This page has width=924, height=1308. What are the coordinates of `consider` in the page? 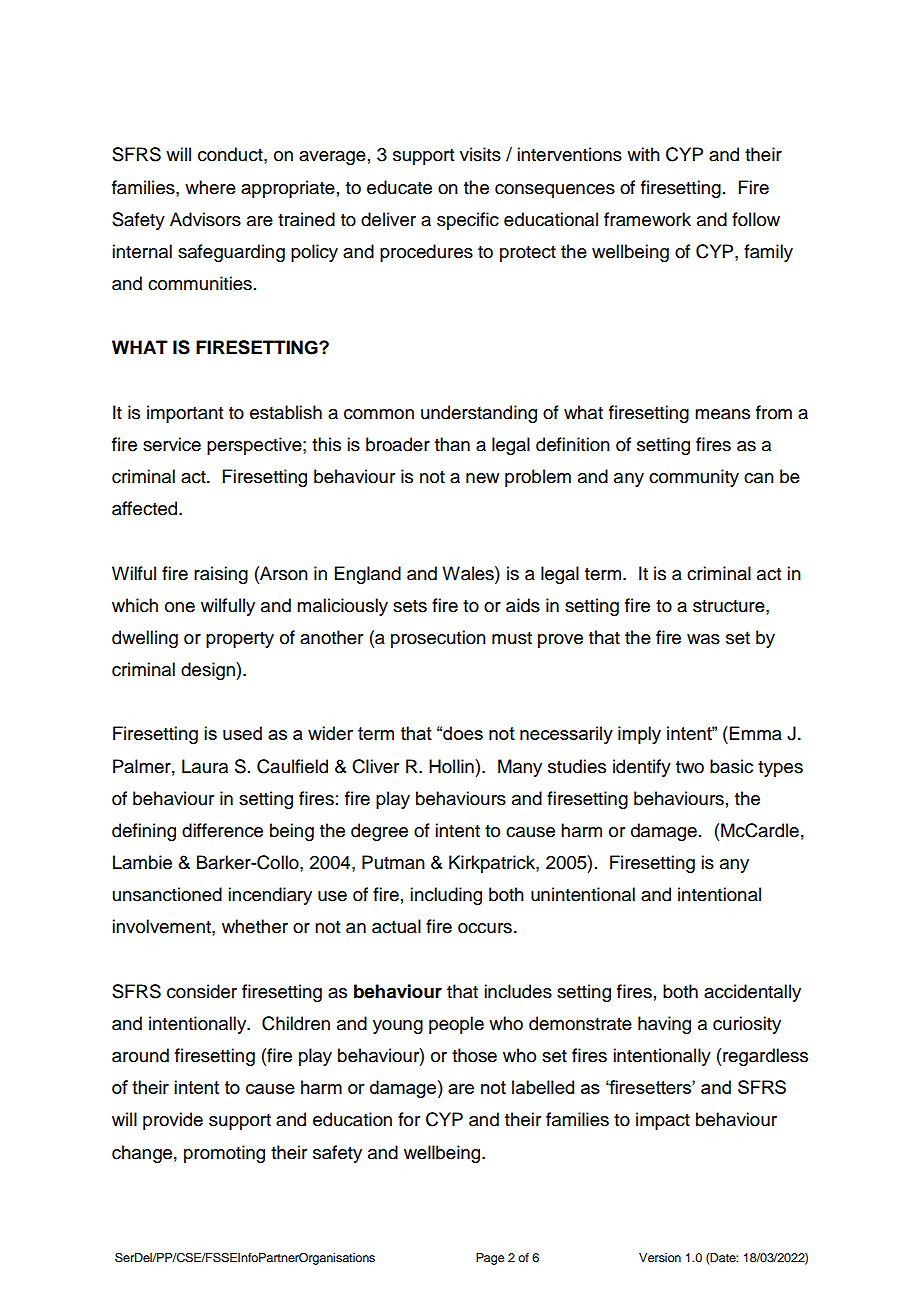 It's located at (202, 991).
